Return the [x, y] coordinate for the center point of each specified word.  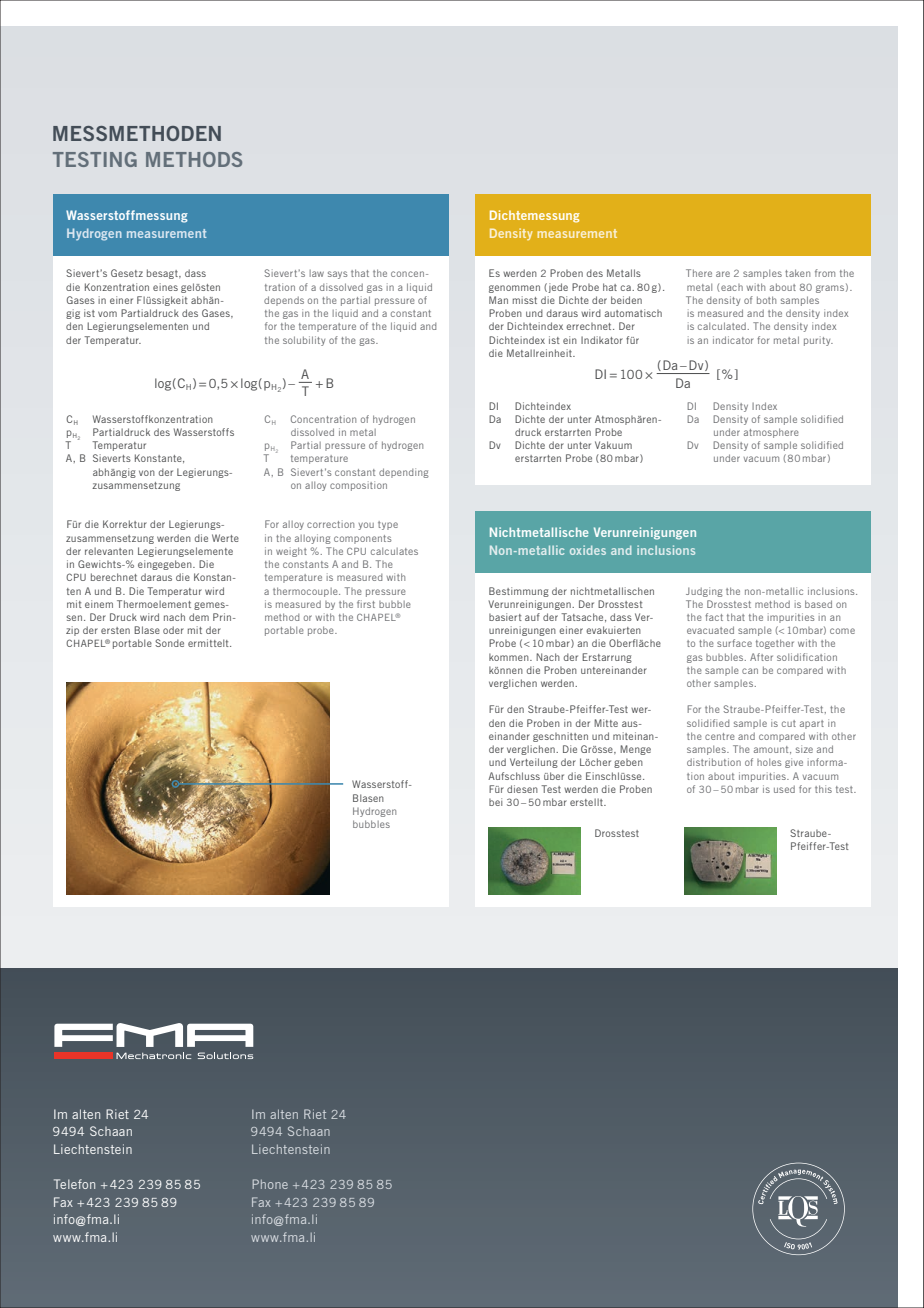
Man [498, 300]
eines [165, 287]
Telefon [74, 1184]
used [784, 789]
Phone [270, 1184]
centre [720, 736]
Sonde [169, 643]
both [766, 300]
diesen [522, 789]
